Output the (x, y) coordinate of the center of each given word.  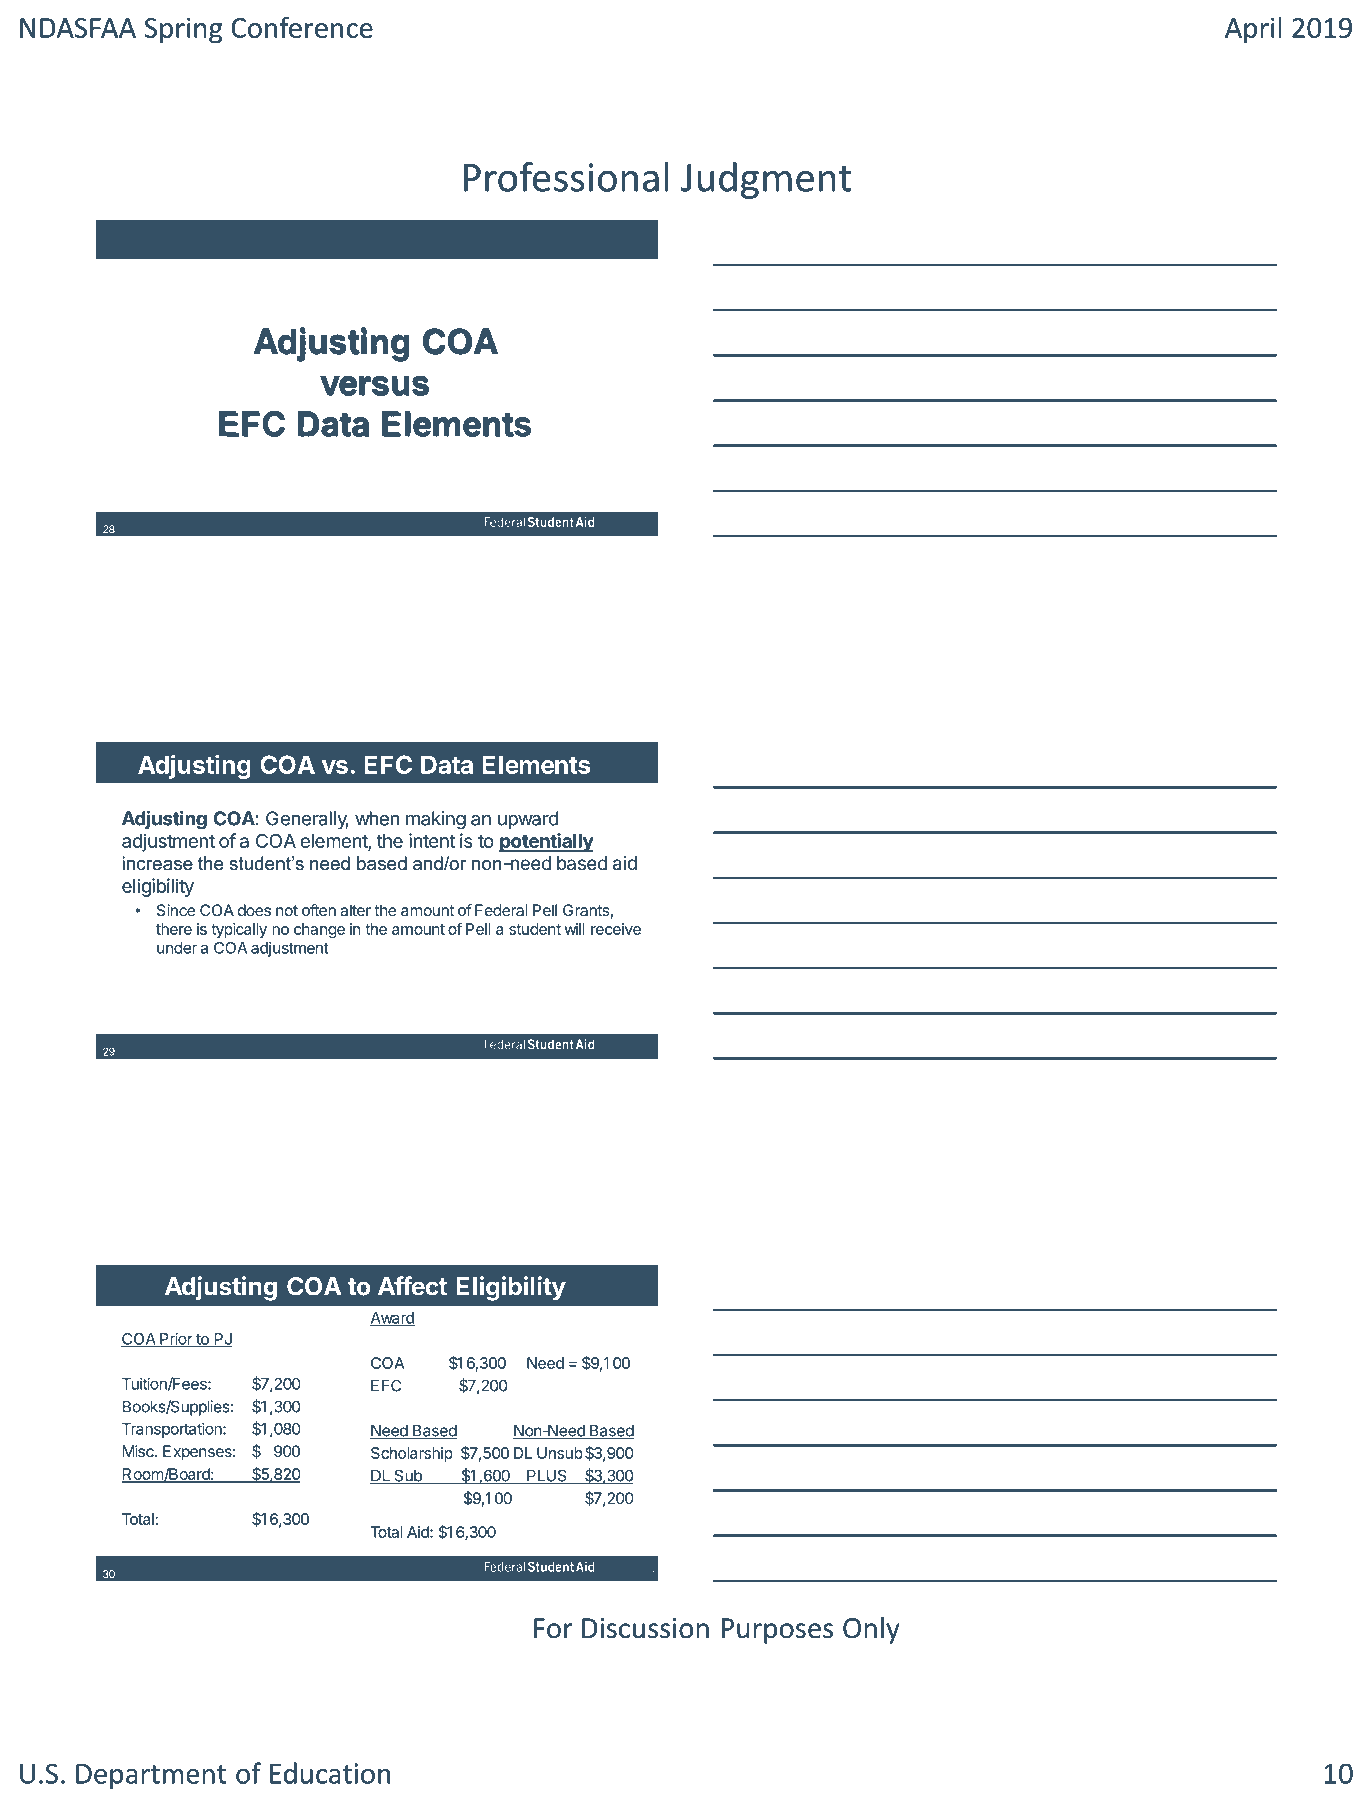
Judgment (766, 180)
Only (871, 1630)
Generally (307, 820)
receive (616, 929)
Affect (412, 1286)
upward (528, 820)
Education (330, 1773)
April (1253, 30)
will (574, 929)
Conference (302, 27)
